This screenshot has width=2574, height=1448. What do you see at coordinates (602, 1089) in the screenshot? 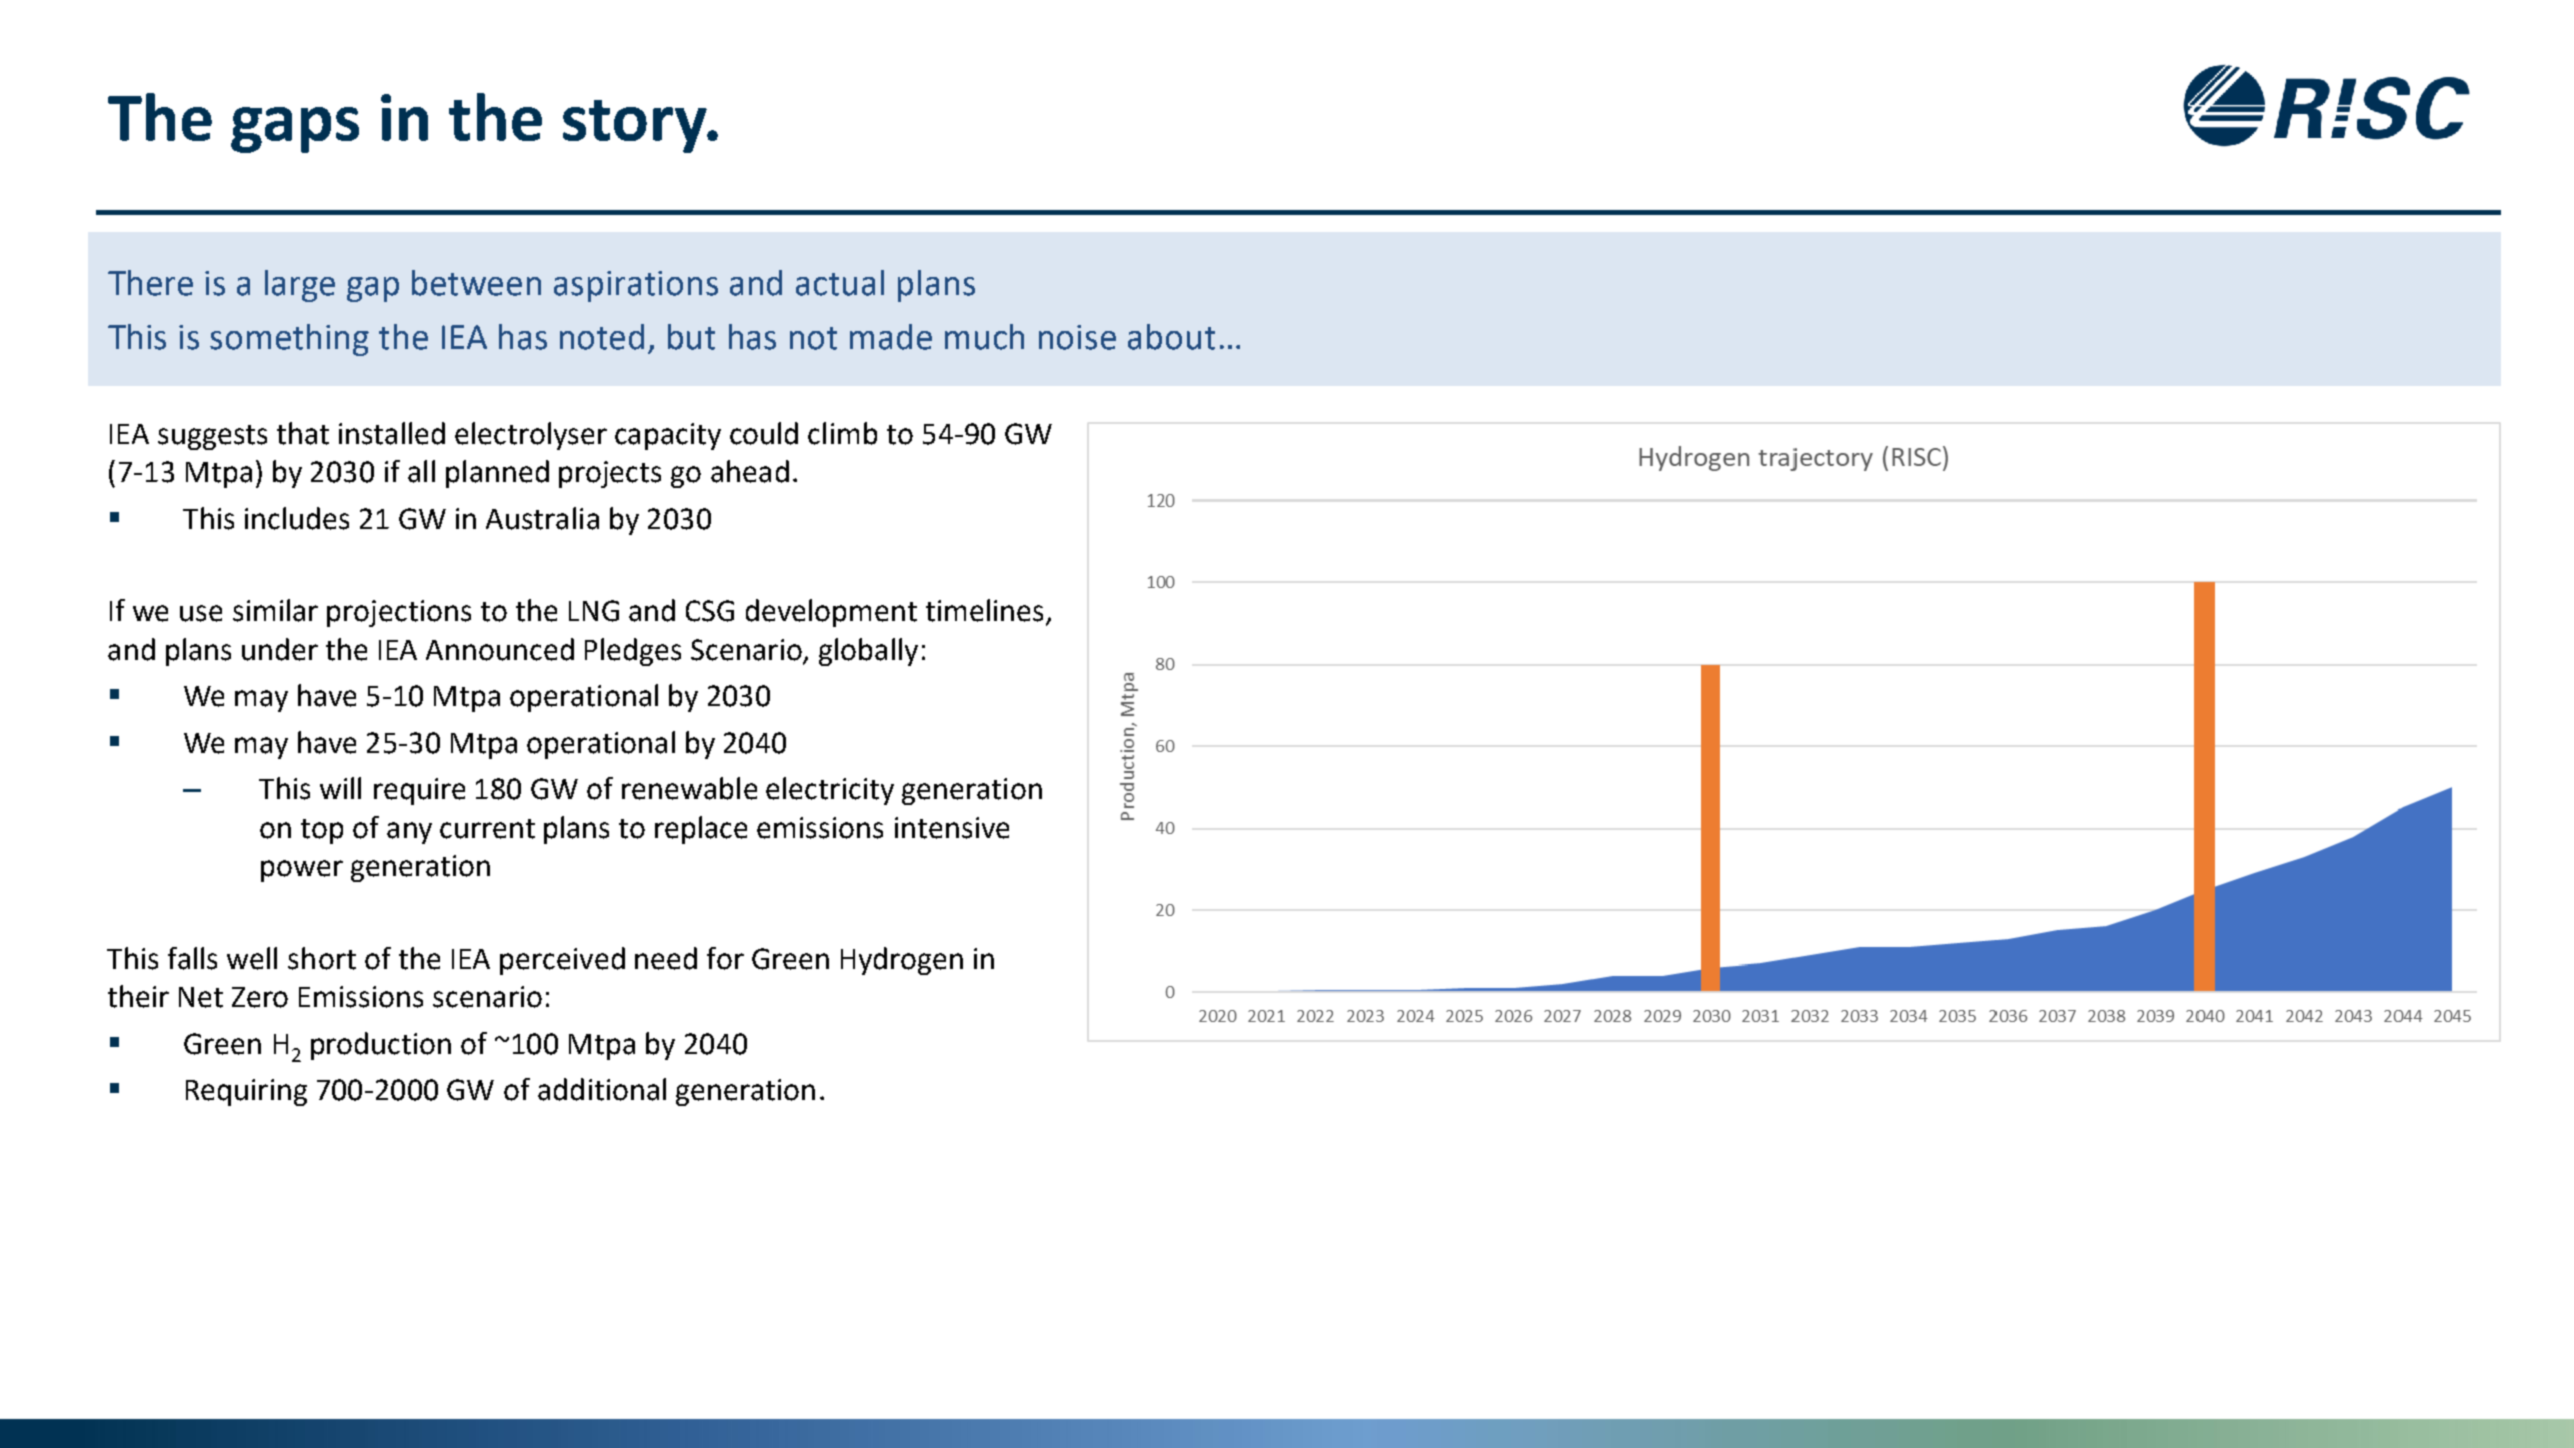
I see `additional` at bounding box center [602, 1089].
